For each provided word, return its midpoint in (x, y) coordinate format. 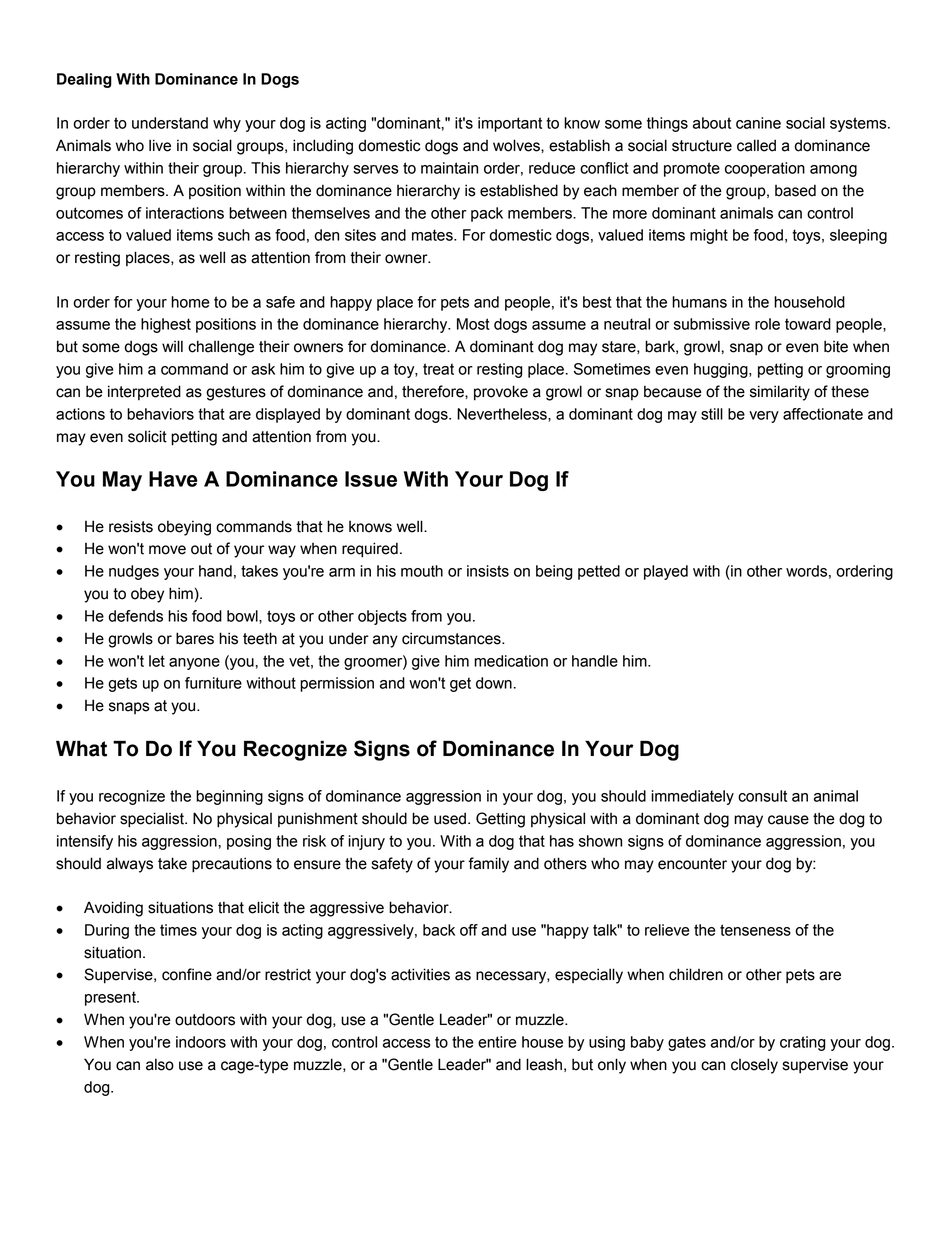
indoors (201, 1042)
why (227, 124)
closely (754, 1066)
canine (758, 123)
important (510, 124)
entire (497, 1042)
